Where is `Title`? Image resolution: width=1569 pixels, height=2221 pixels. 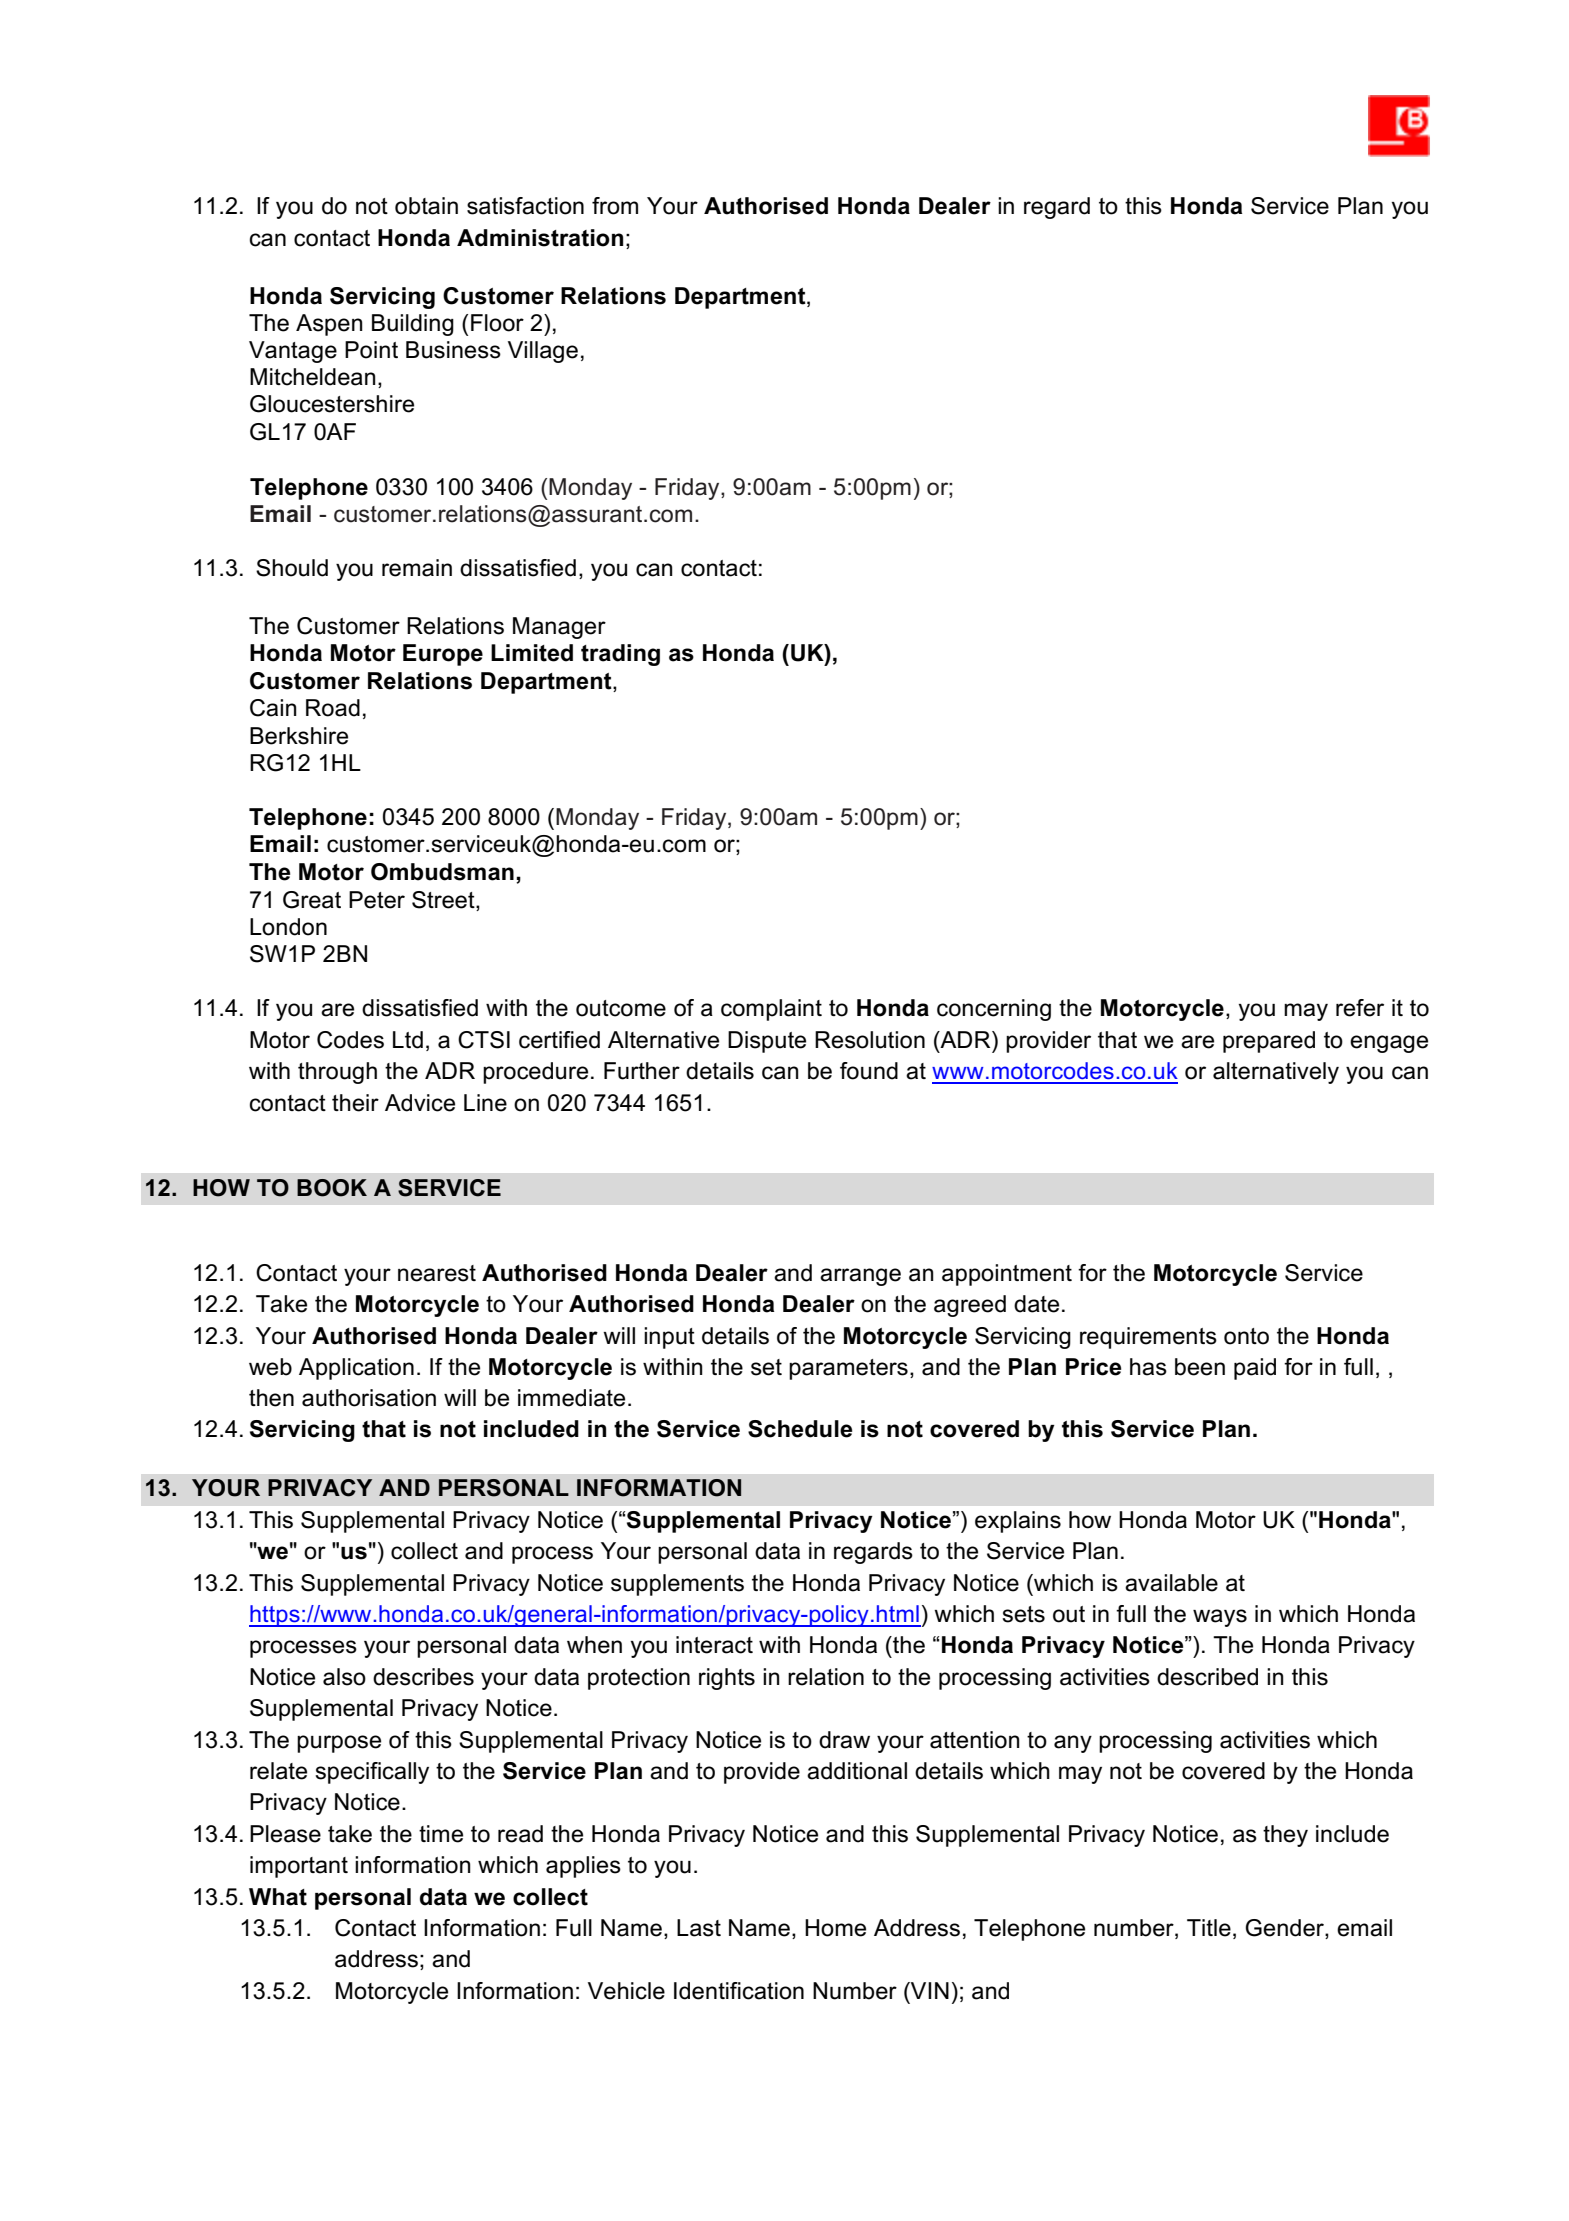
Title is located at coordinates (1209, 1928).
